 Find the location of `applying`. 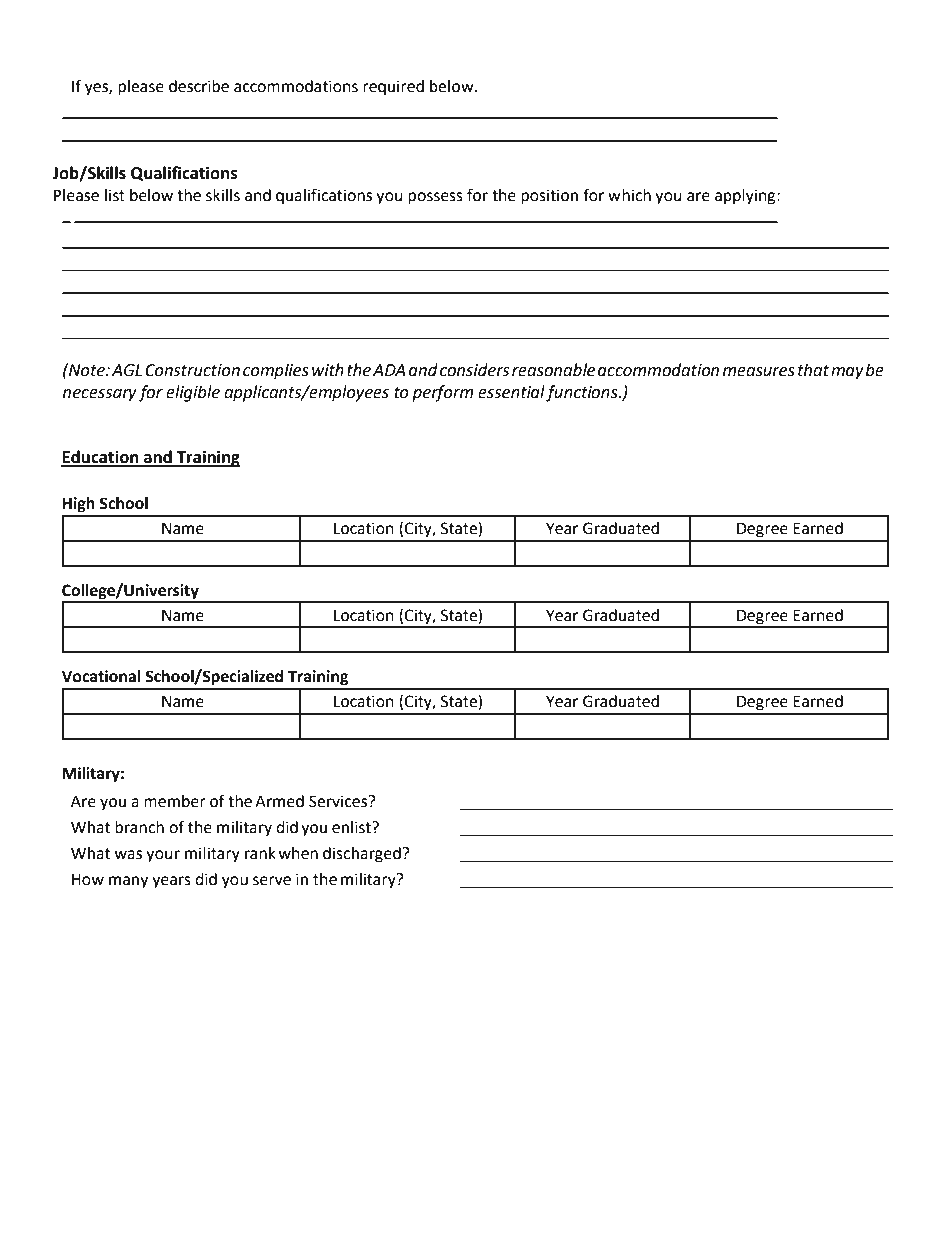

applying is located at coordinates (746, 197).
